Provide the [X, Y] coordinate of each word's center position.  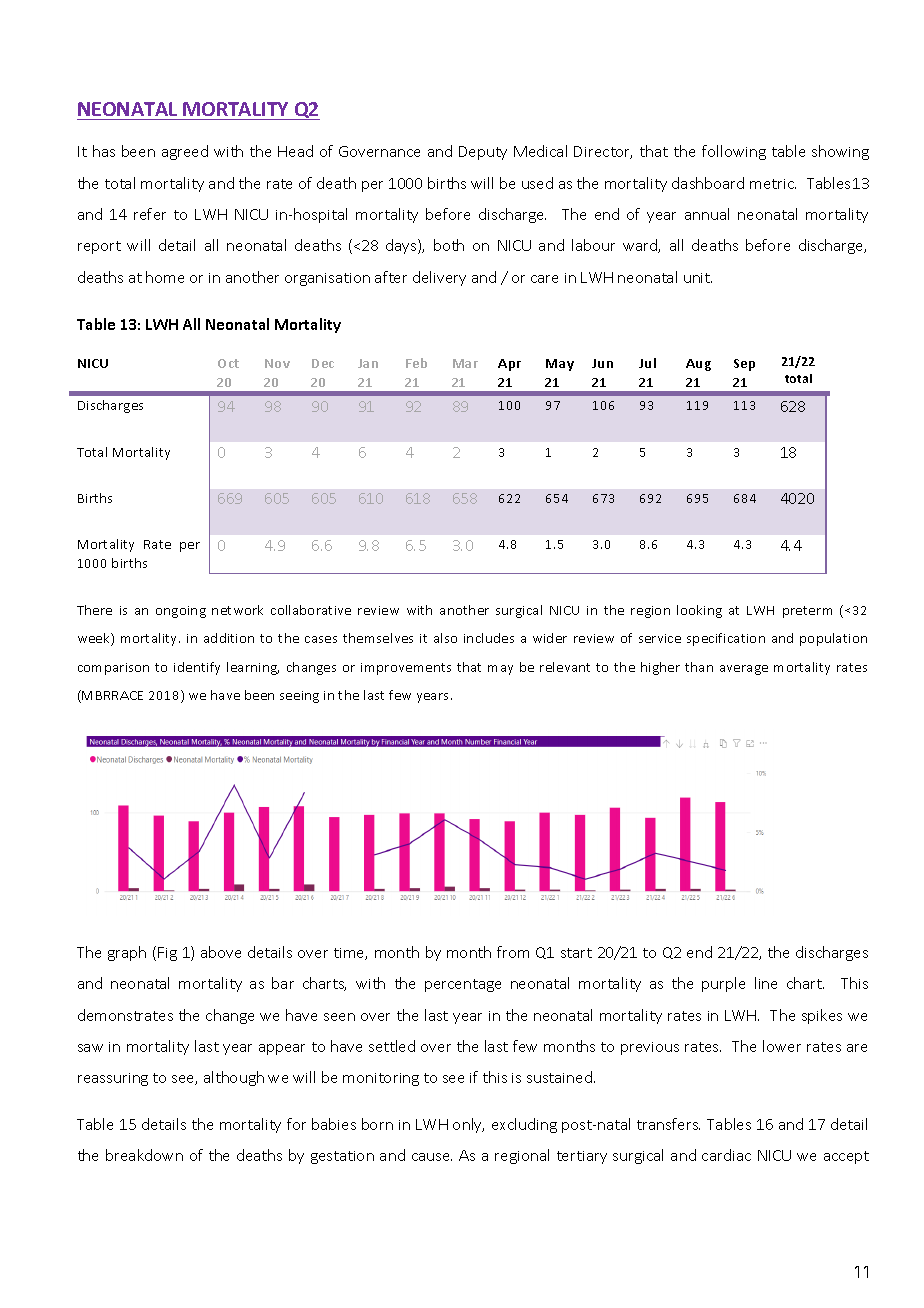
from [513, 952]
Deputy [483, 153]
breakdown [144, 1155]
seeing [299, 697]
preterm [807, 612]
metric [773, 184]
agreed [185, 152]
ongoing [181, 612]
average [744, 670]
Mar [465, 363]
